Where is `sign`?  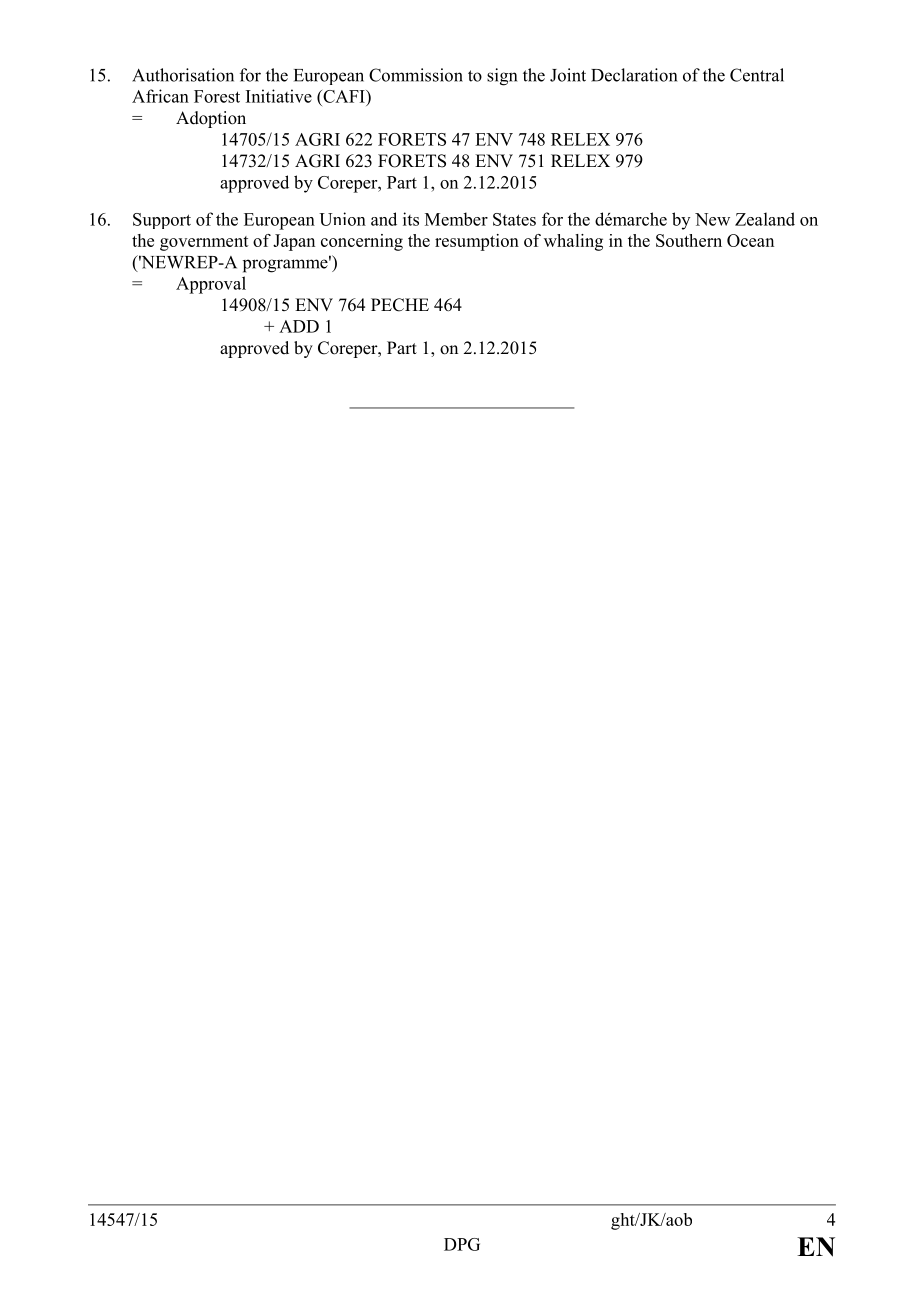
sign is located at coordinates (502, 77).
